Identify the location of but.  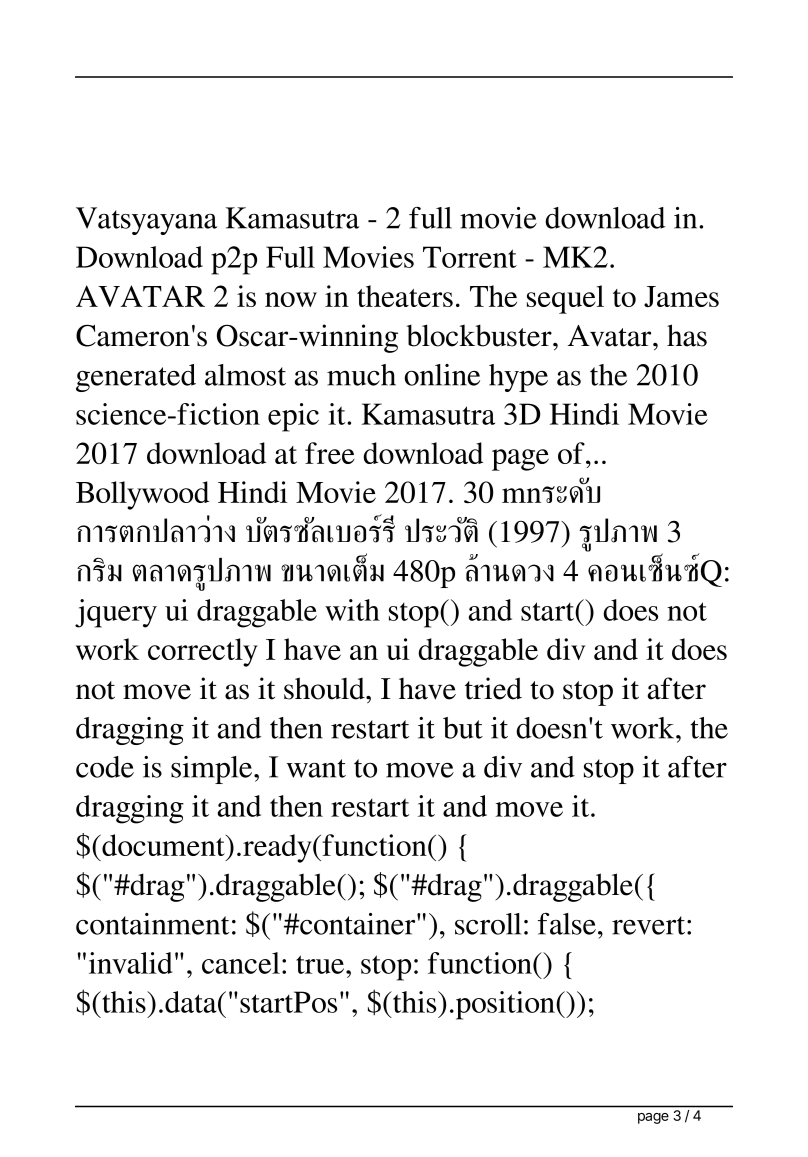
(463, 728).
